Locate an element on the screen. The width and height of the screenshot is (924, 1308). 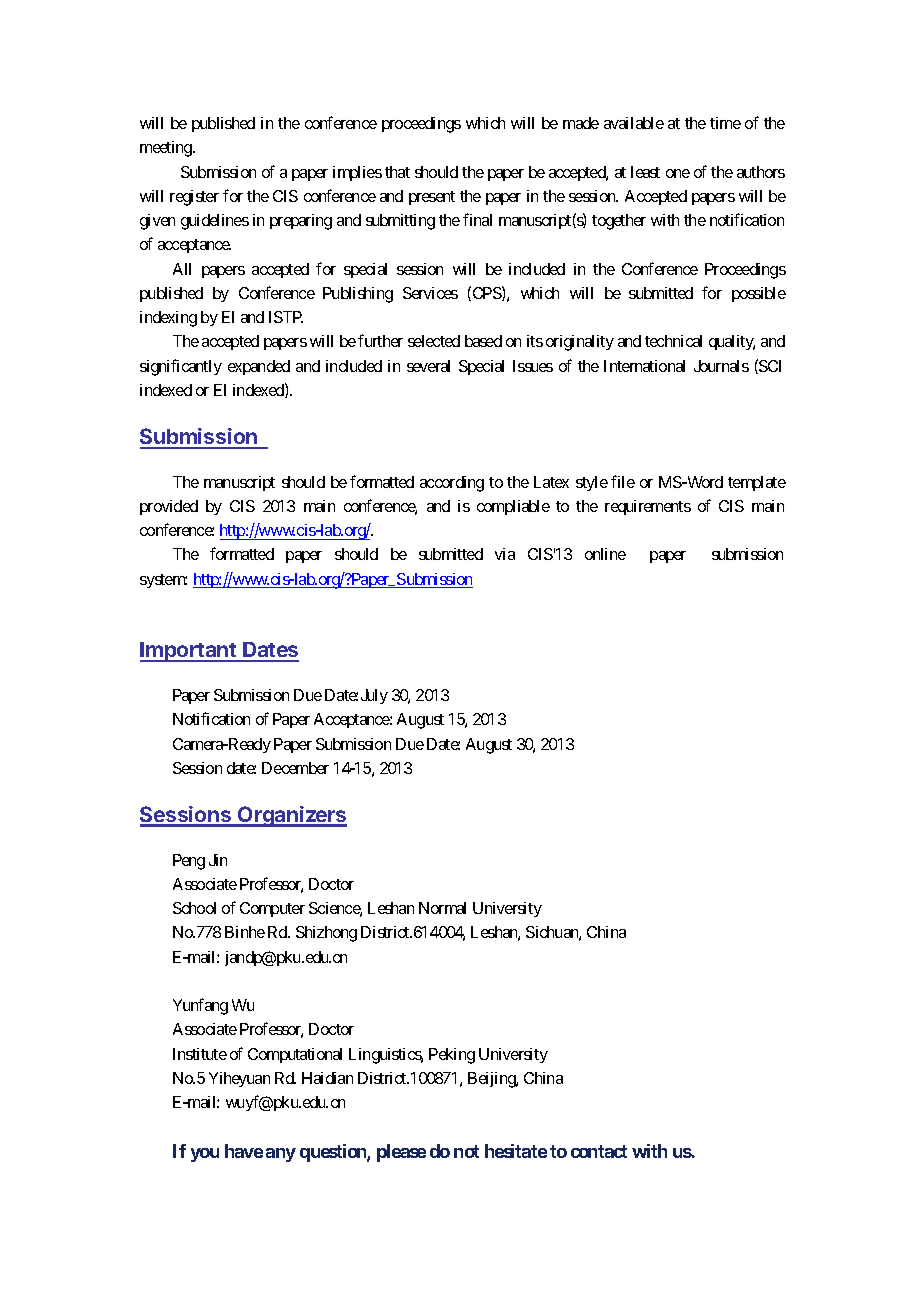
present is located at coordinates (432, 198).
